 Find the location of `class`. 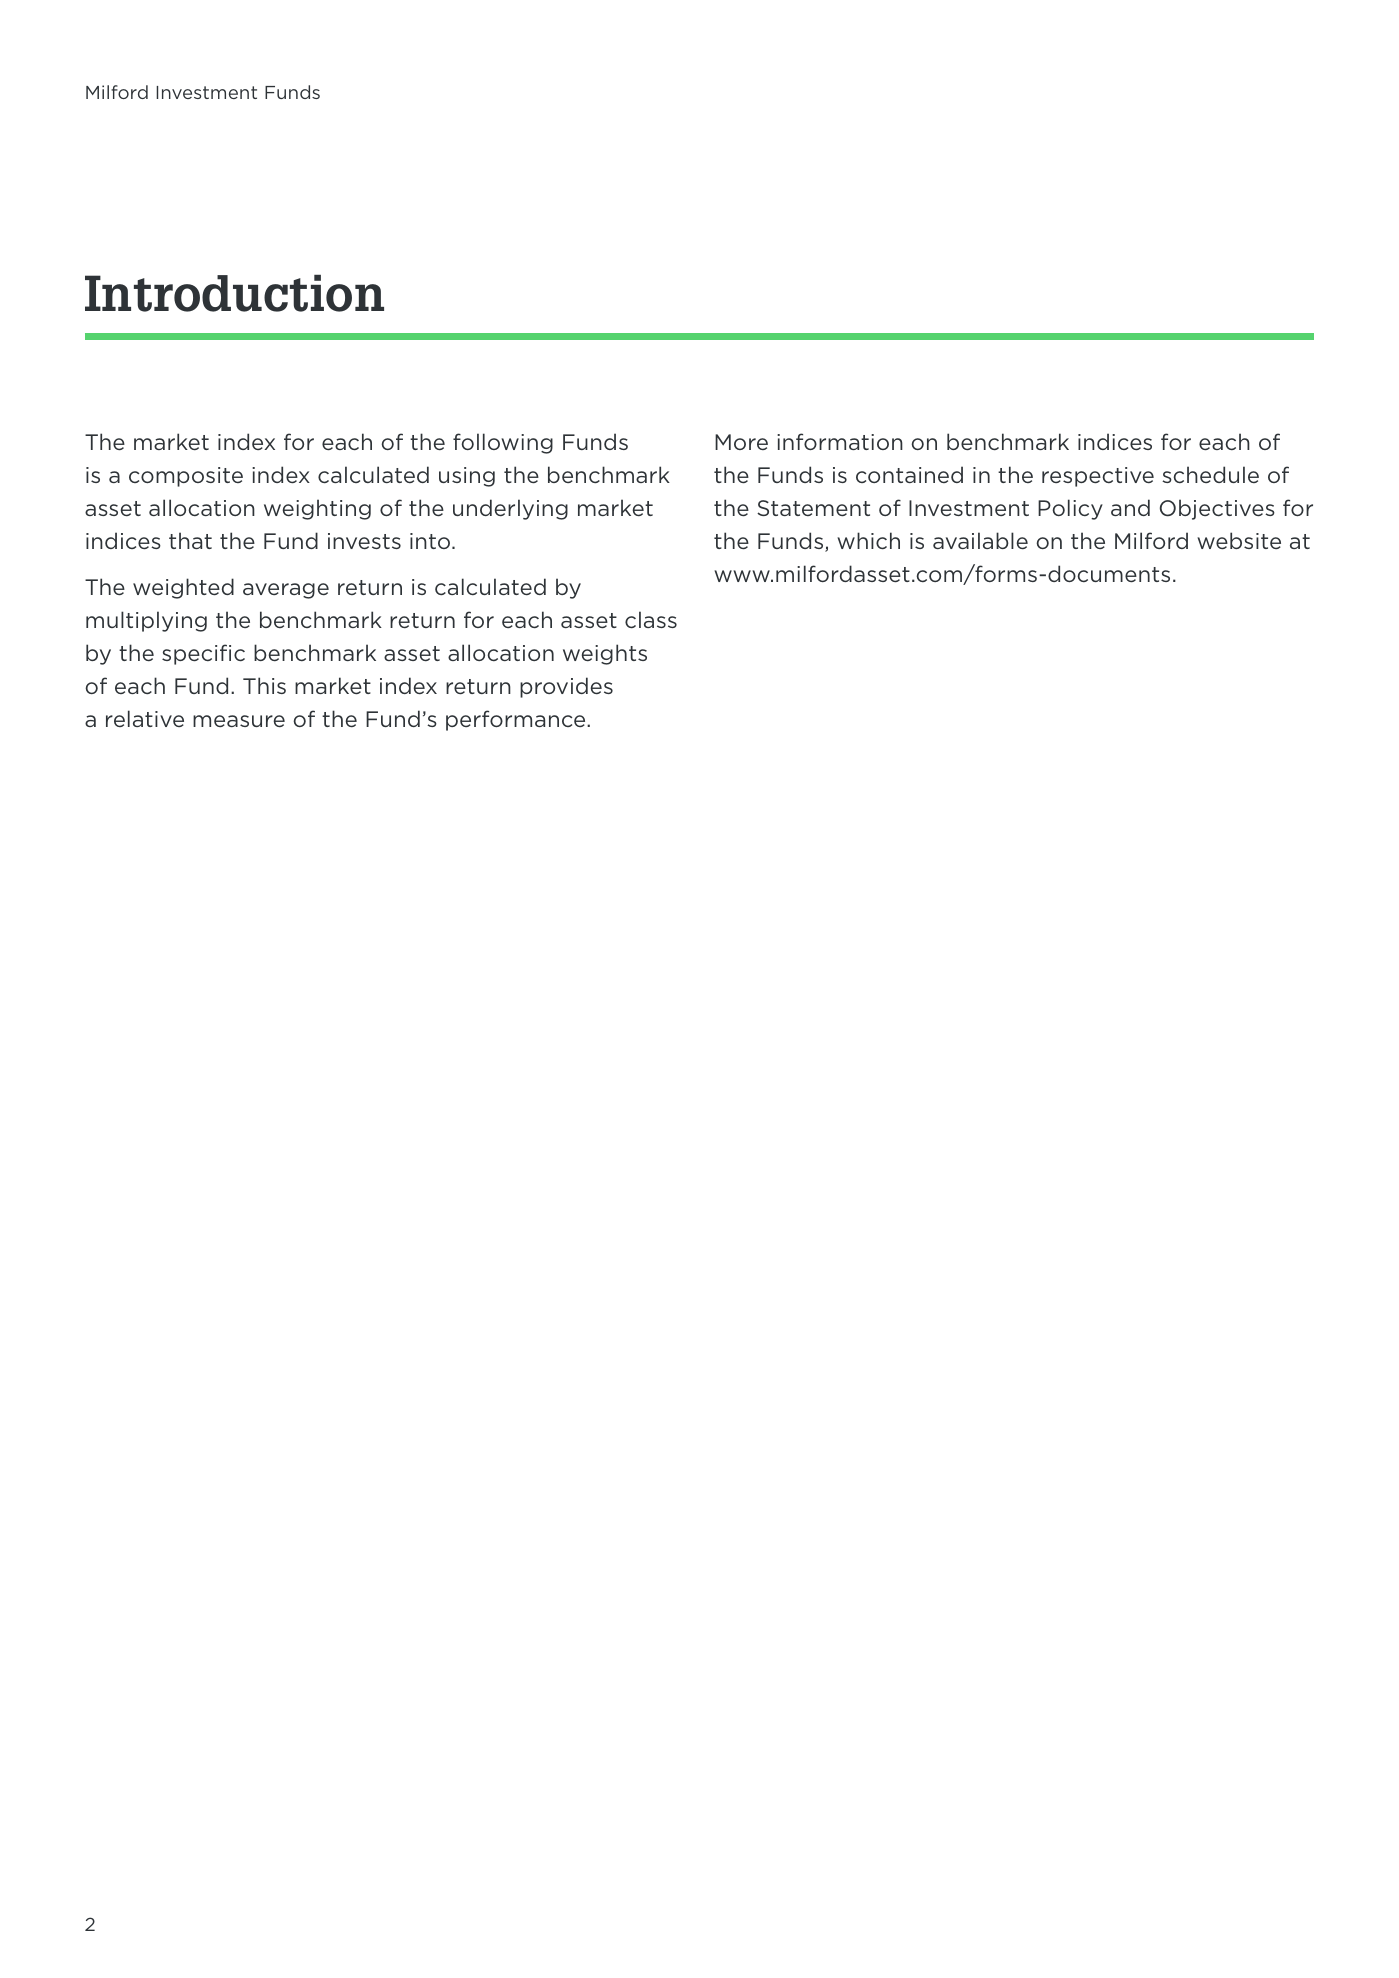

class is located at coordinates (651, 619).
